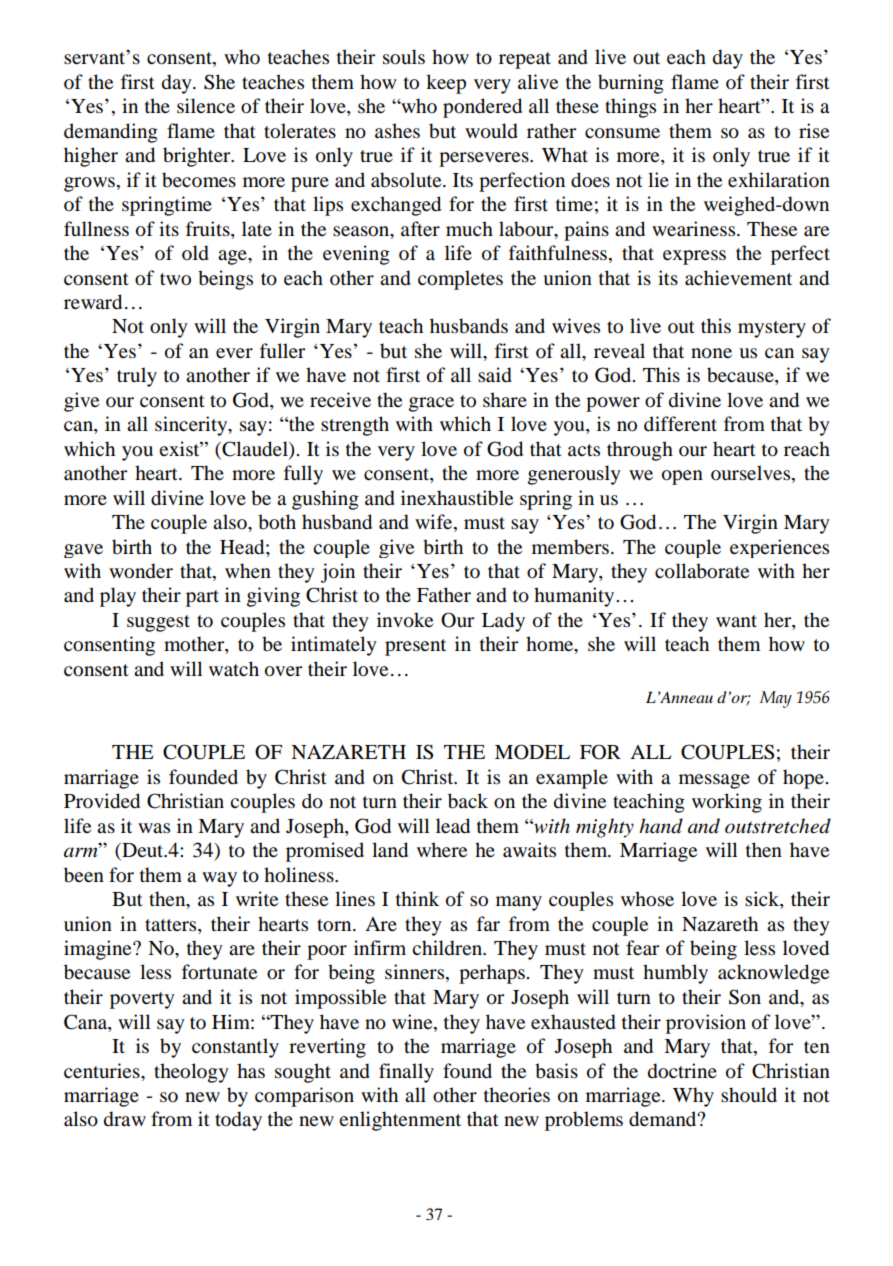 Image resolution: width=893 pixels, height=1266 pixels. I want to click on think, so click(417, 898).
